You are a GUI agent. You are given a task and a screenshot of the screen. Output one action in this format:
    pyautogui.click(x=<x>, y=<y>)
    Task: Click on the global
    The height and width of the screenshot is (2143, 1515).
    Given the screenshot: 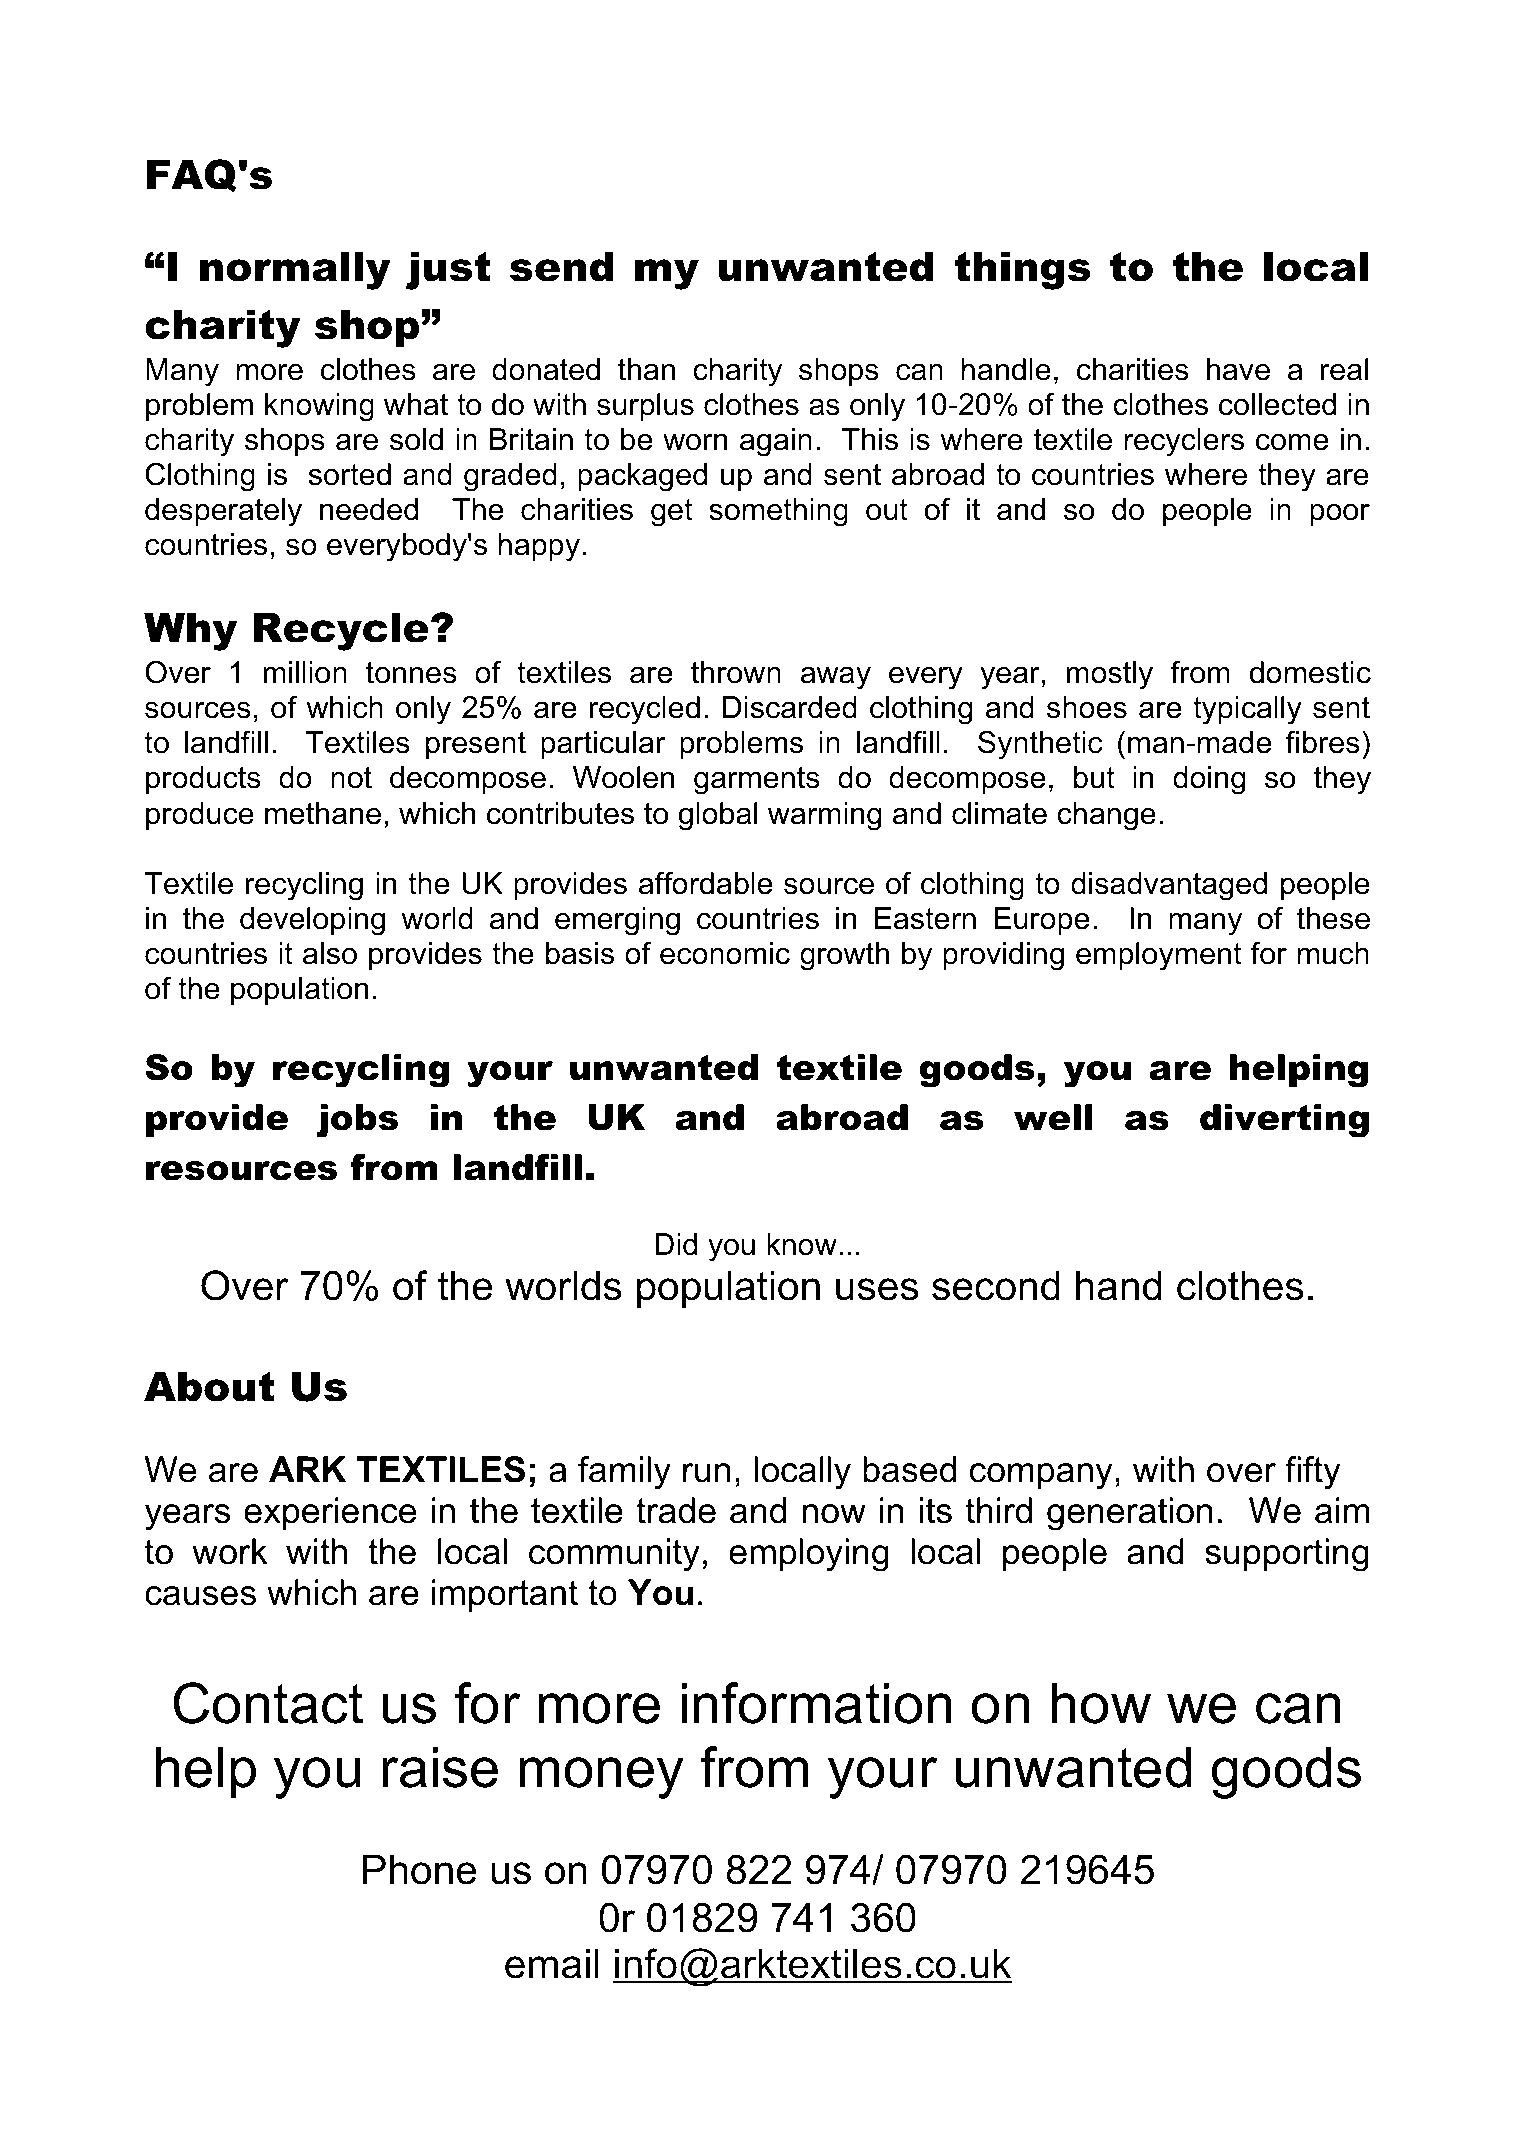 What is the action you would take?
    pyautogui.click(x=717, y=816)
